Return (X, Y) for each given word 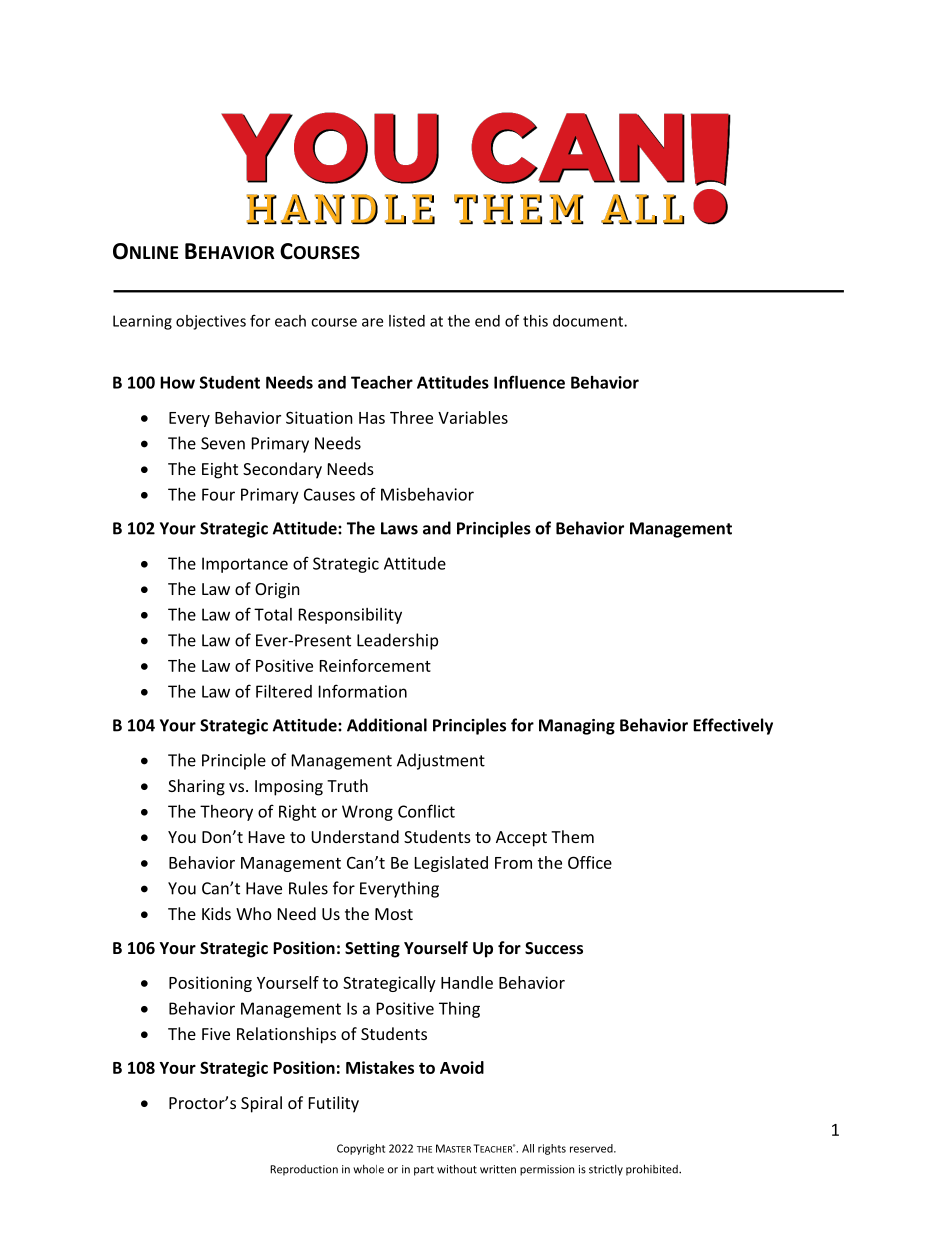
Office (590, 862)
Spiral (261, 1104)
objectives (211, 322)
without (457, 1169)
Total (273, 614)
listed (407, 321)
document (589, 321)
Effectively (733, 726)
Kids (216, 913)
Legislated (451, 864)
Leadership (397, 641)
